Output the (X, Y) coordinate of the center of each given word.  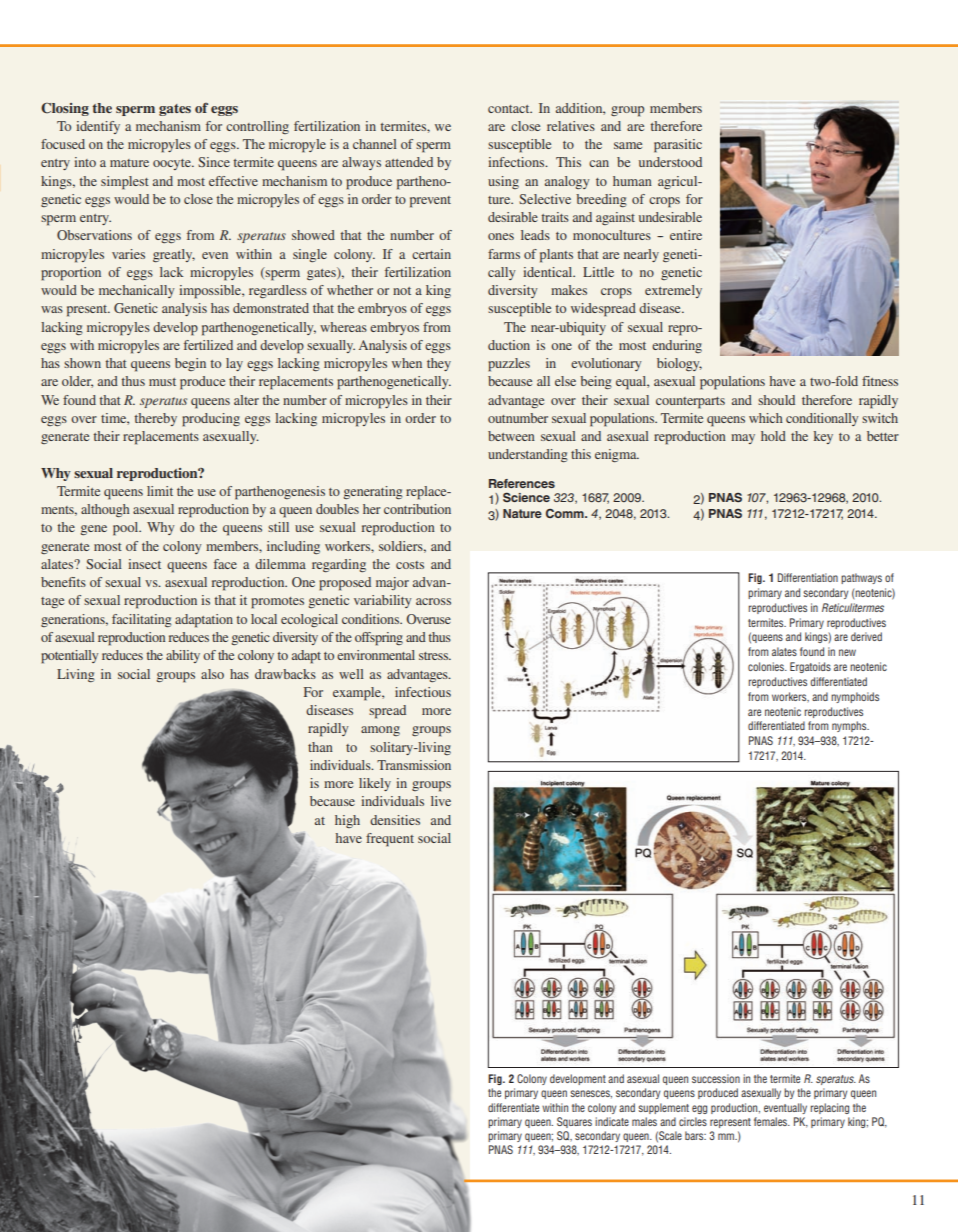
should (776, 400)
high (347, 821)
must (162, 382)
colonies (767, 666)
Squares (574, 1122)
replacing (830, 1108)
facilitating (141, 620)
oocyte (173, 164)
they (439, 364)
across (433, 601)
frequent (390, 840)
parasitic (678, 146)
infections (517, 162)
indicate (612, 1121)
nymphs (850, 726)
